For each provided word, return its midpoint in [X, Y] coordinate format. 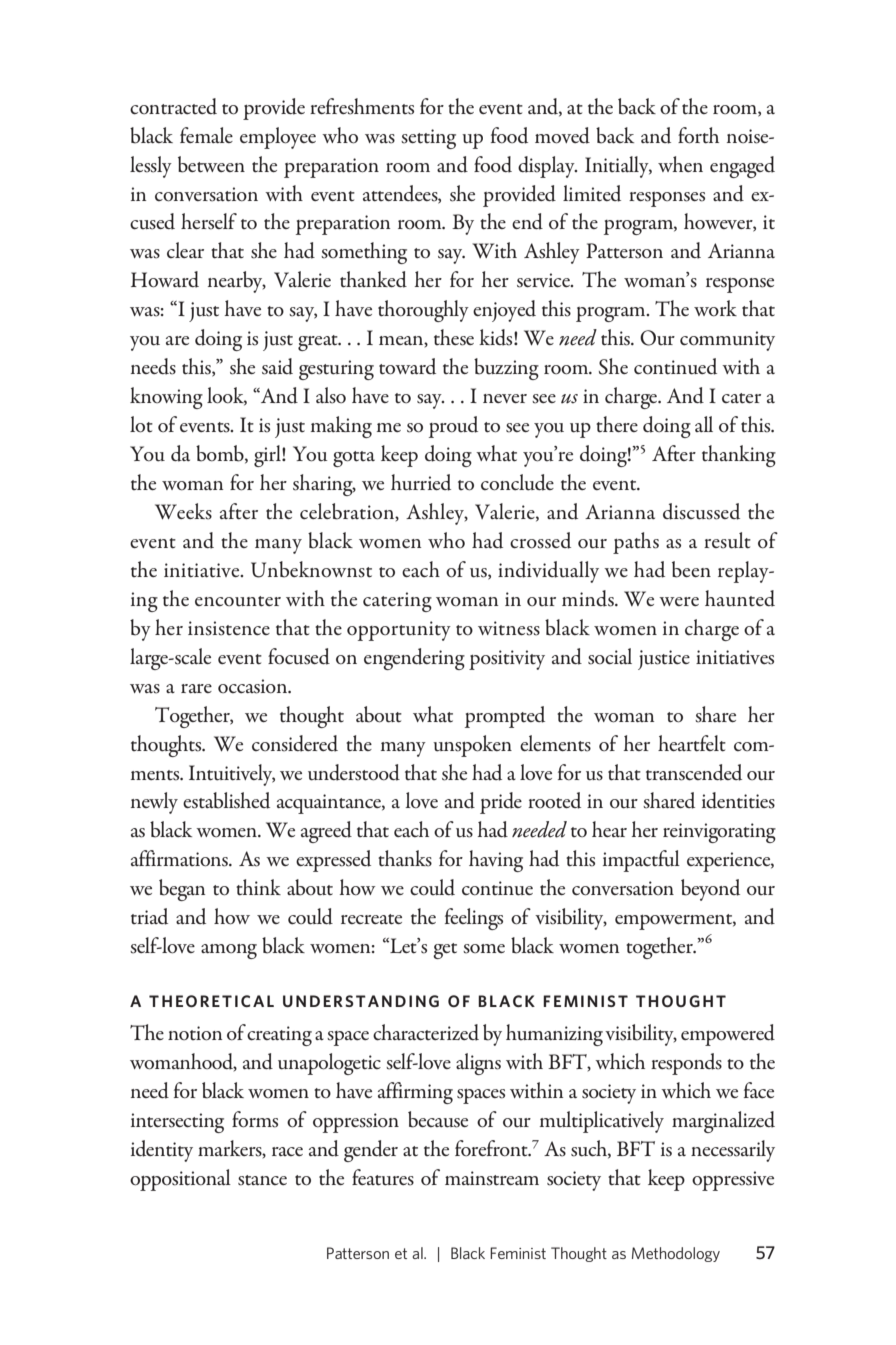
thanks [405, 858]
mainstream [492, 1178]
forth [698, 135]
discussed [701, 511]
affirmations [180, 858]
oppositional [180, 1180]
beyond [710, 890]
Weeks [183, 511]
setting [428, 139]
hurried [421, 482]
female [206, 135]
